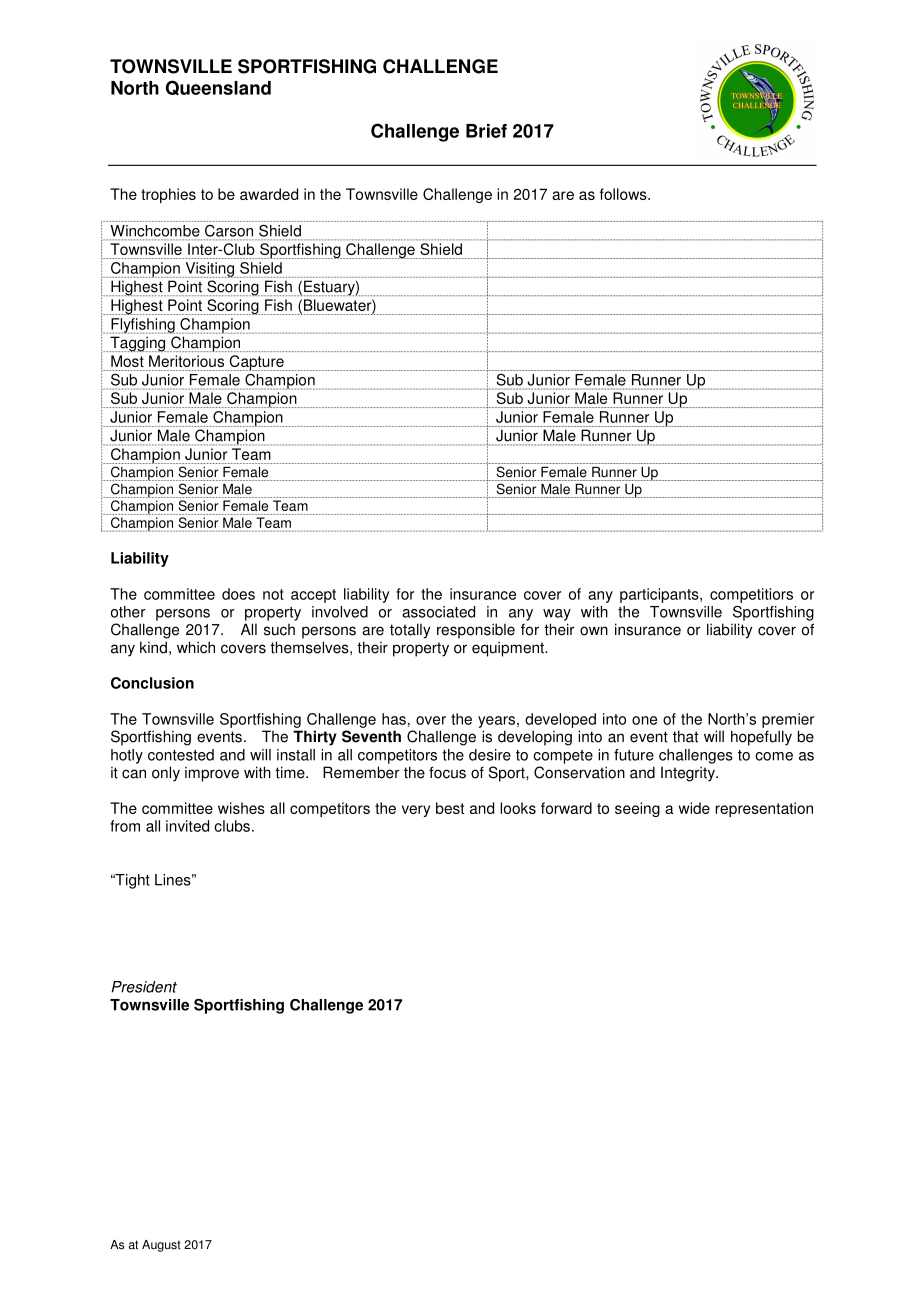  Describe the element at coordinates (257, 363) in the page. I see `Capture` at that location.
